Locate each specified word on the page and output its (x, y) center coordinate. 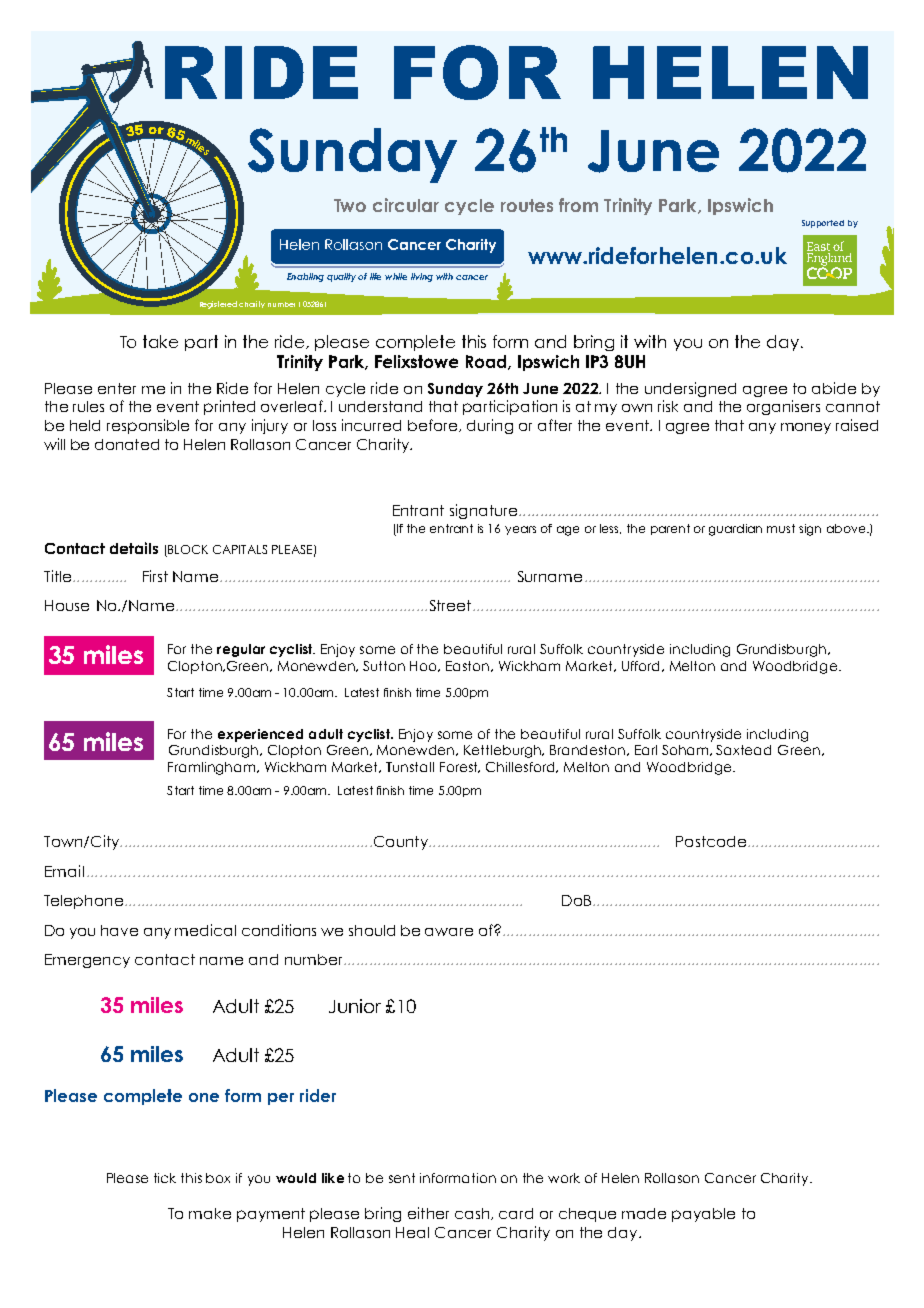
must (781, 528)
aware (449, 932)
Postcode (711, 841)
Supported (823, 224)
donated (127, 444)
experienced (260, 735)
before (434, 425)
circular (406, 205)
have (119, 930)
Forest (460, 767)
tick (165, 1178)
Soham (686, 750)
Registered (218, 305)
